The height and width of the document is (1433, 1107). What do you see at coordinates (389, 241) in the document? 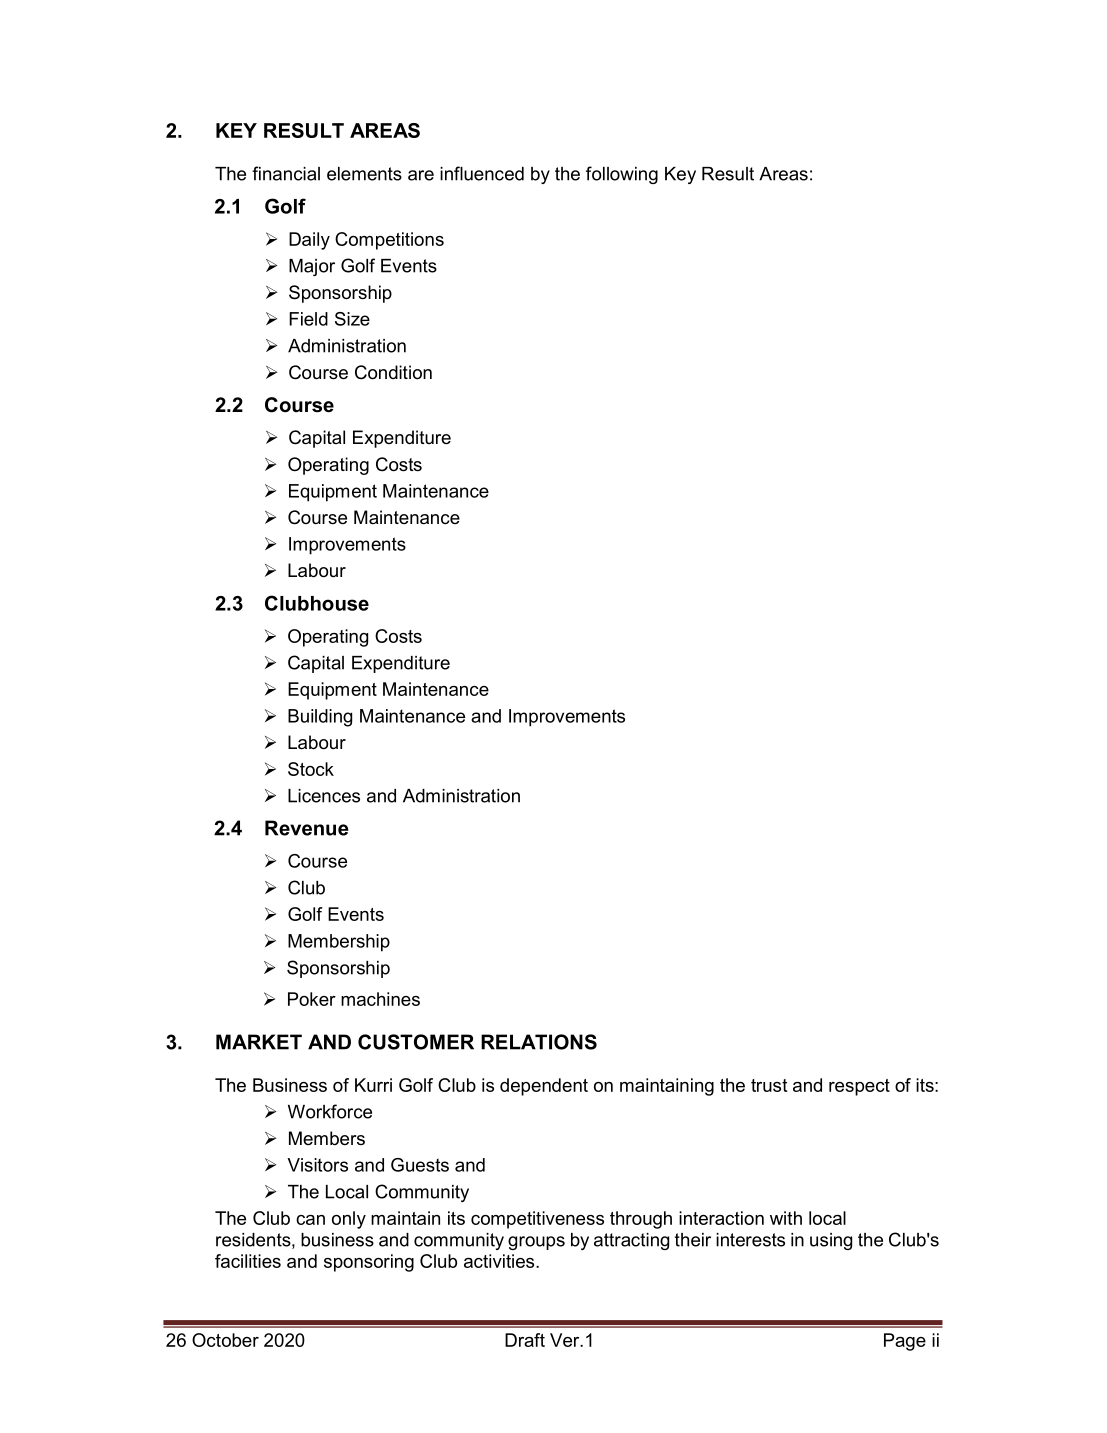
I see `Competitions` at bounding box center [389, 241].
